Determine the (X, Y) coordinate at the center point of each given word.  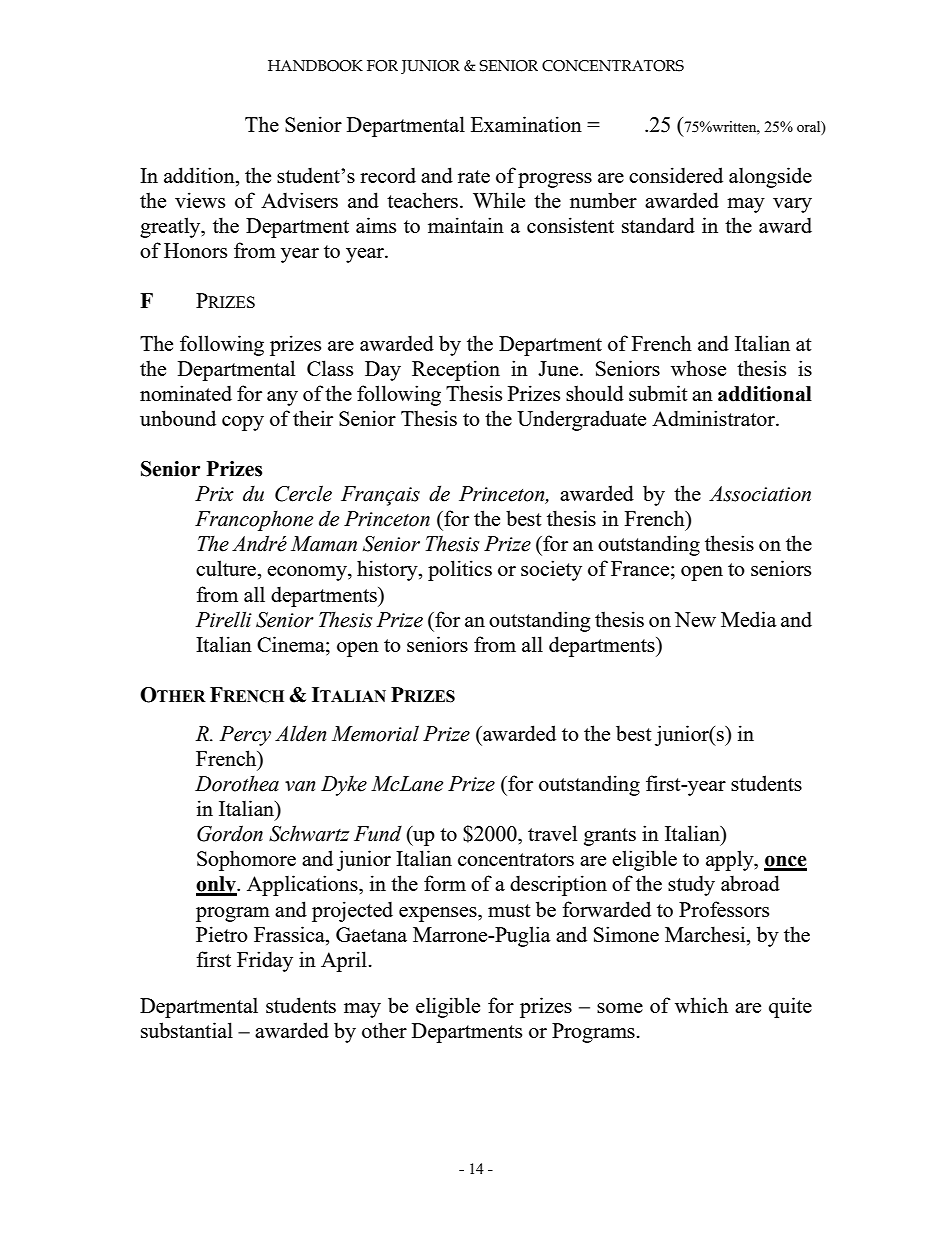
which (701, 1005)
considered (676, 175)
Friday (265, 961)
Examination (526, 124)
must (509, 910)
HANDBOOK (315, 66)
